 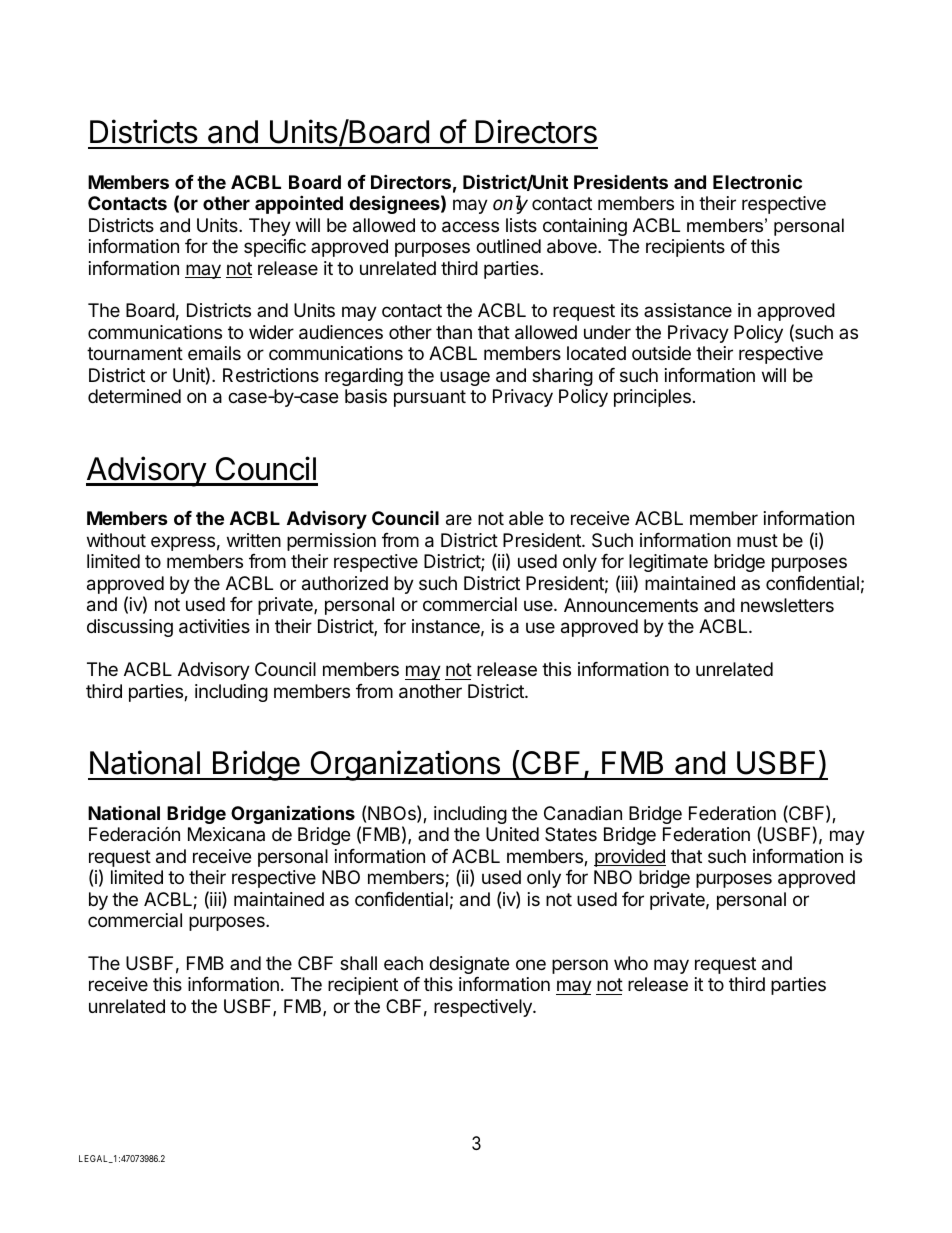 What do you see at coordinates (358, 963) in the screenshot?
I see `shall` at bounding box center [358, 963].
